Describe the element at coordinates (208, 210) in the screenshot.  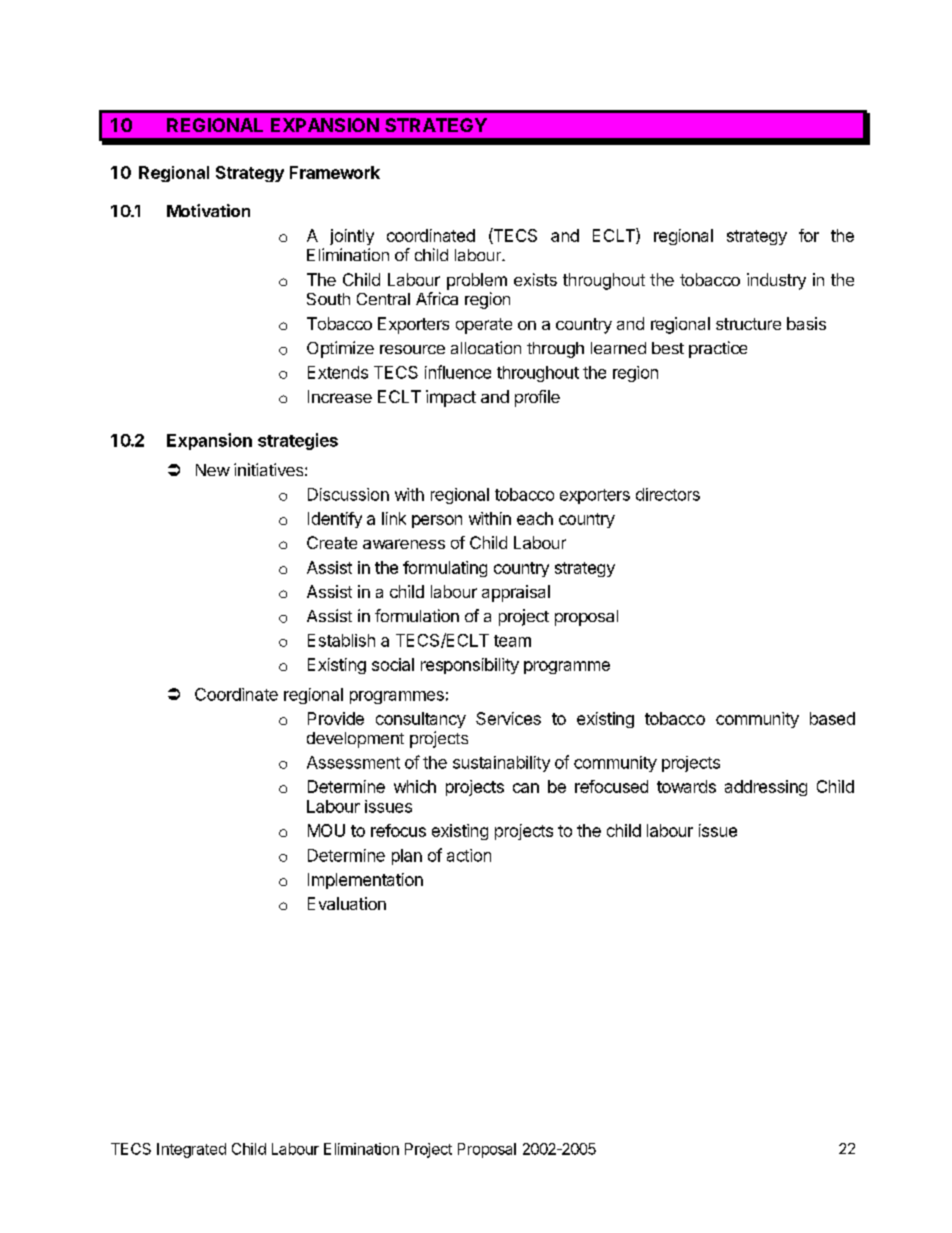
I see `Motivation` at that location.
